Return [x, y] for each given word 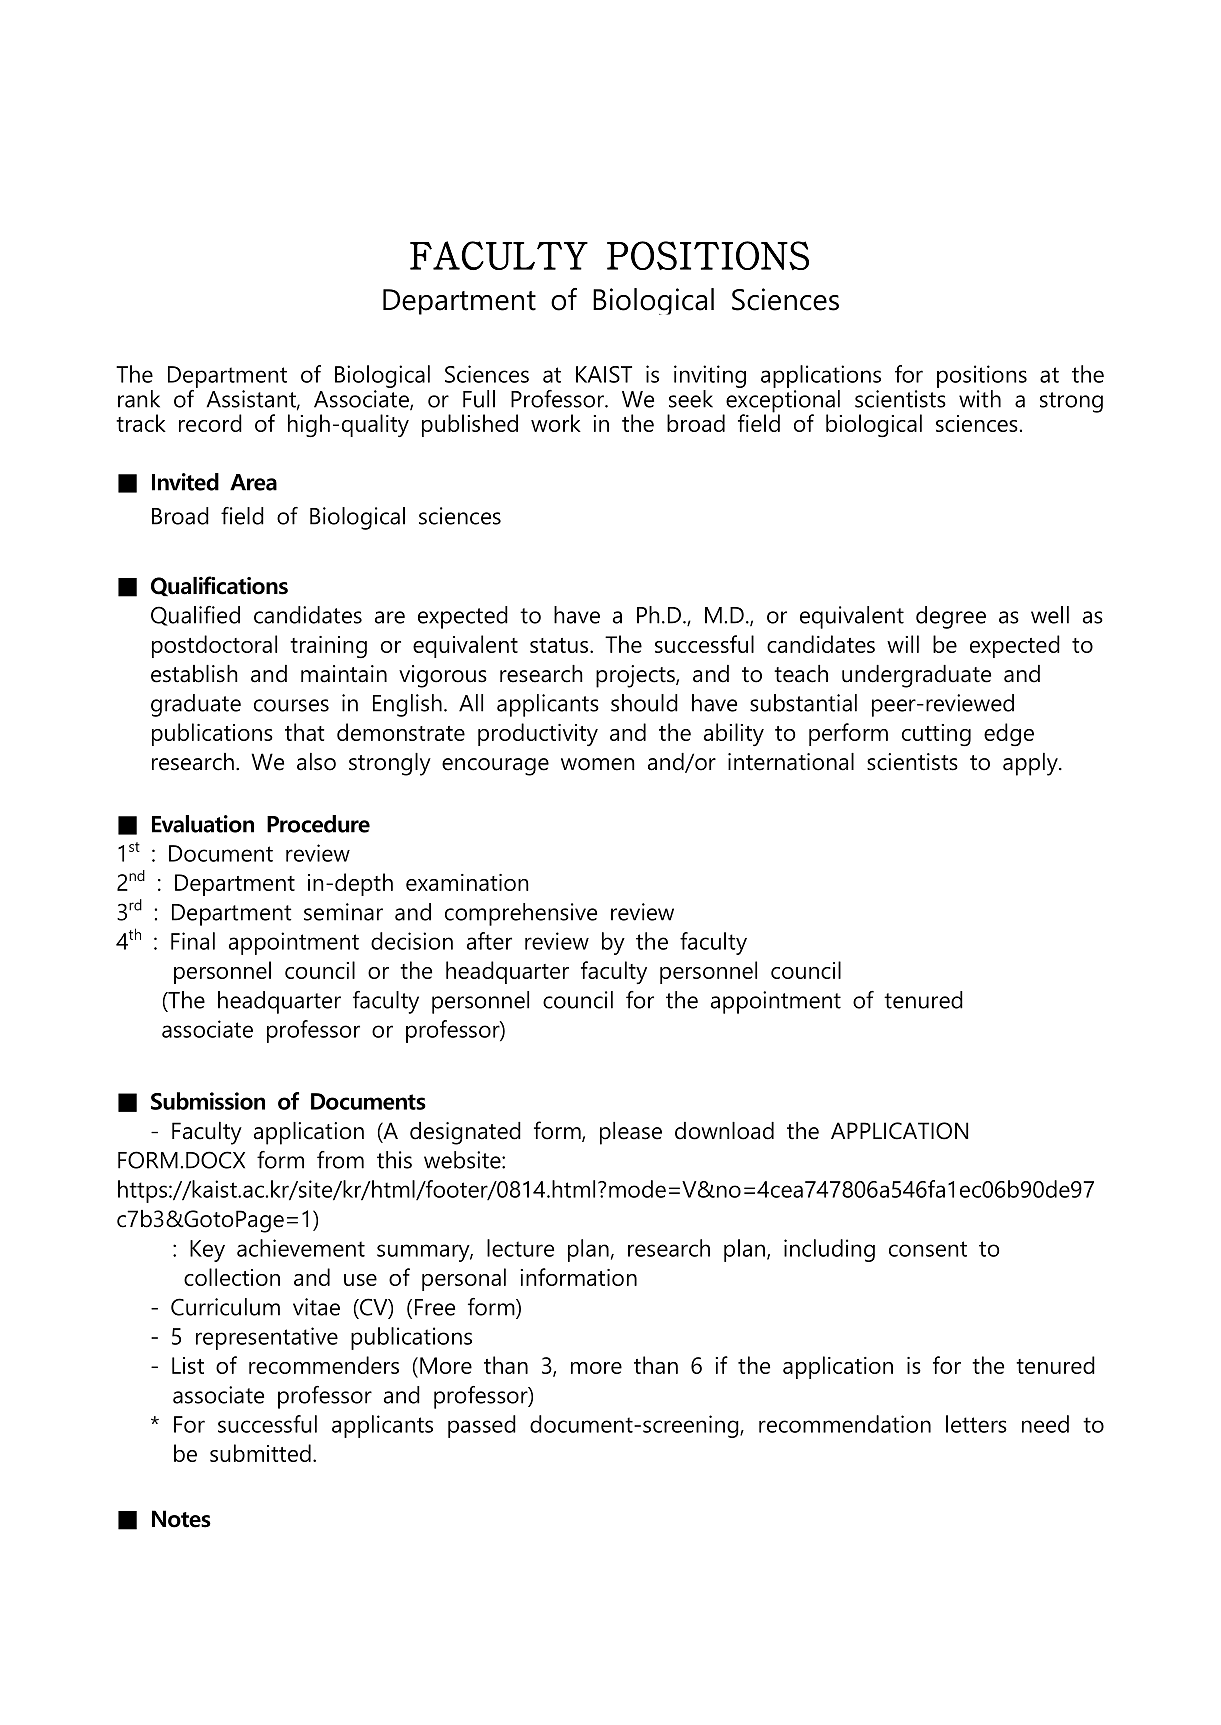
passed [482, 1426]
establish [194, 674]
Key [207, 1251]
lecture [520, 1248]
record [210, 423]
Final [193, 941]
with [980, 399]
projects [636, 676]
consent [928, 1249]
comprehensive [521, 914]
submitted [260, 1453]
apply [1031, 764]
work [556, 423]
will [903, 644]
